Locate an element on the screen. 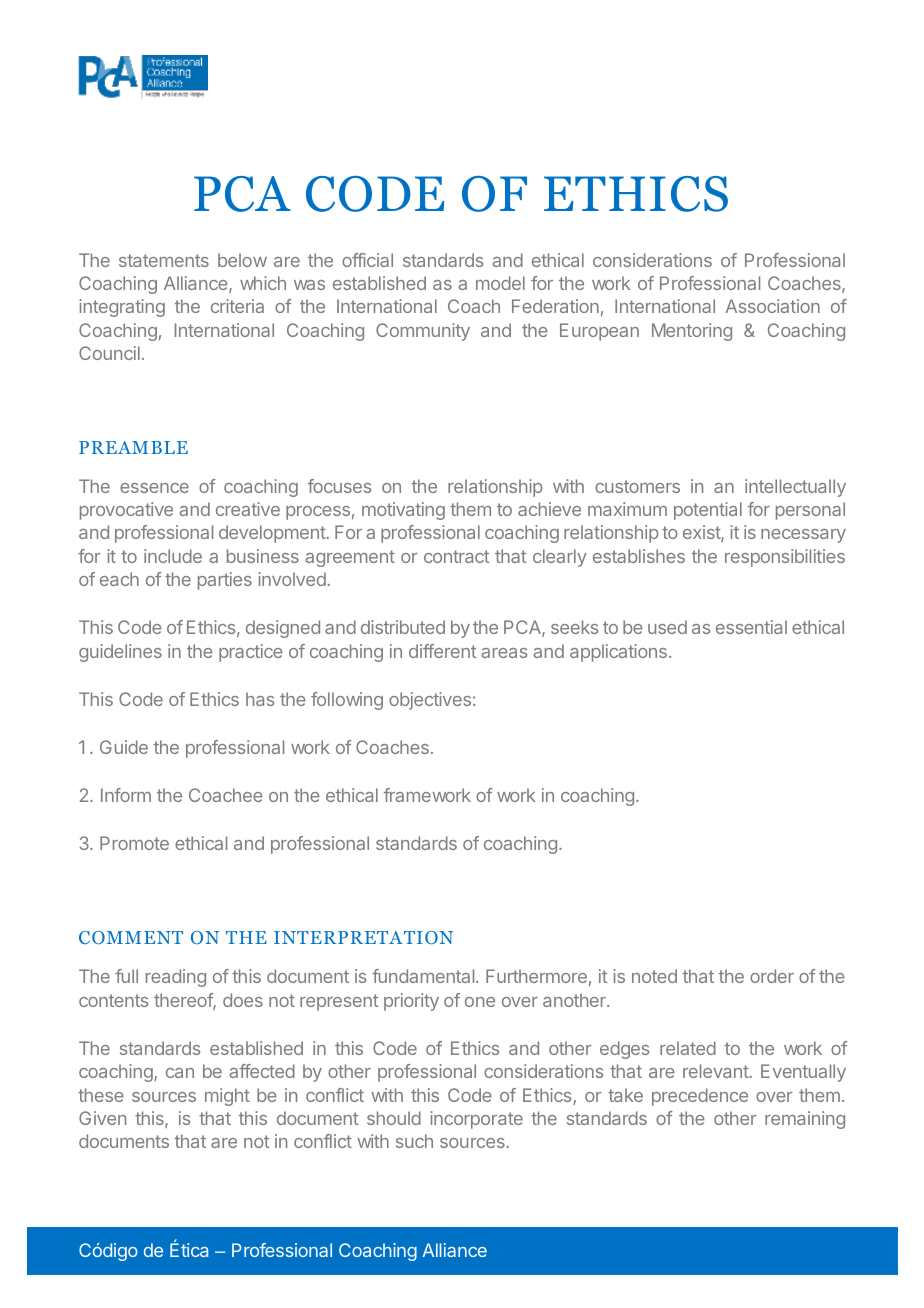 The width and height of the screenshot is (924, 1308). model is located at coordinates (500, 283).
